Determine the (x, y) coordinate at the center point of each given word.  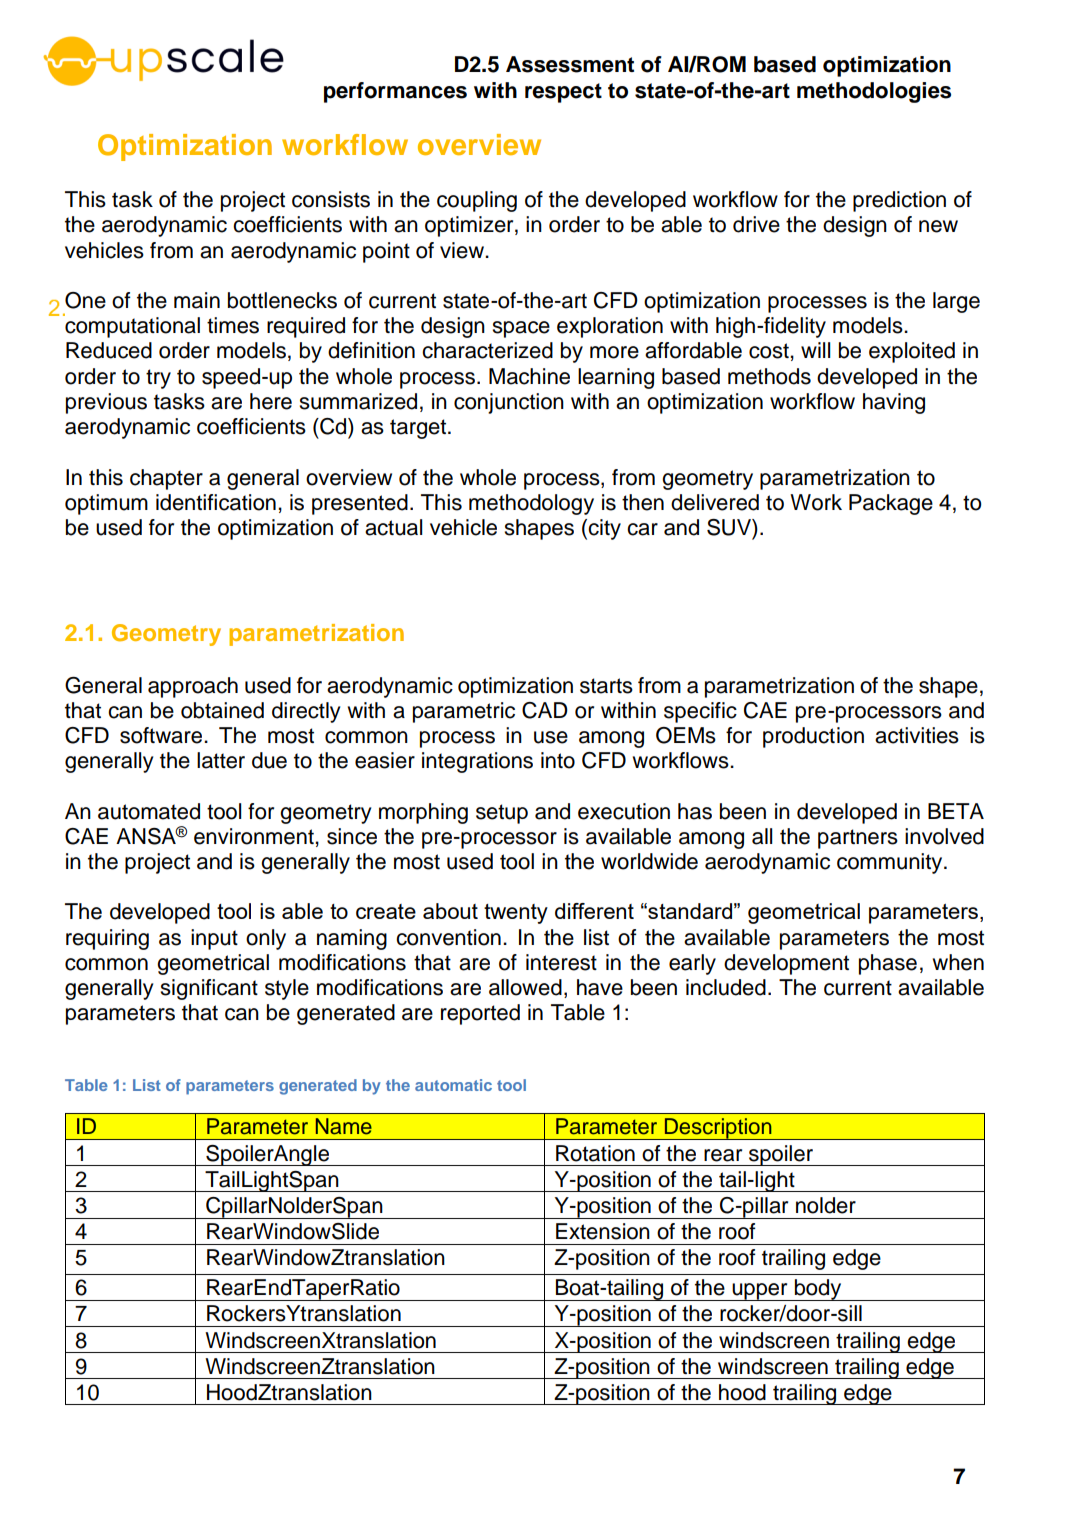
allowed (525, 987)
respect (563, 93)
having (894, 403)
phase (888, 964)
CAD (545, 710)
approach (193, 687)
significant (209, 989)
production (813, 737)
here (271, 401)
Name (344, 1126)
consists (331, 199)
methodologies (874, 92)
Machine (529, 376)
